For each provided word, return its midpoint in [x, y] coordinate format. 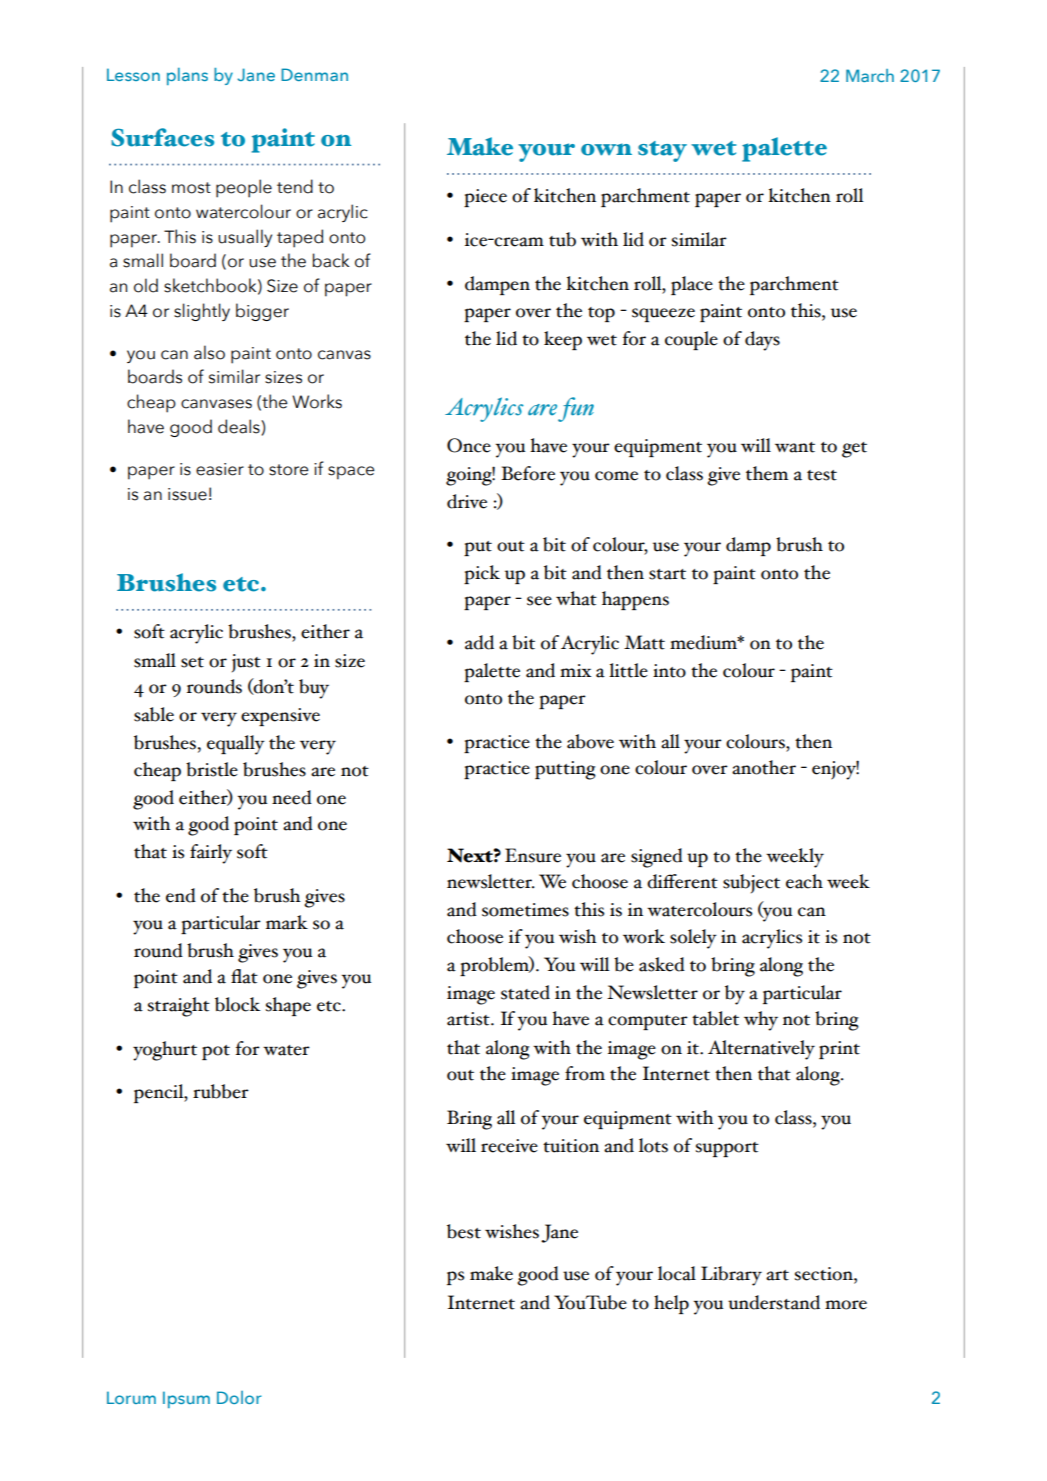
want [795, 447]
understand [774, 1302]
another [764, 767]
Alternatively [761, 1050]
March [870, 75]
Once [469, 445]
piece [485, 198]
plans [187, 76]
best [464, 1231]
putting [565, 770]
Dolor [239, 1397]
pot [216, 1052]
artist [469, 1019]
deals [240, 426]
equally [236, 745]
